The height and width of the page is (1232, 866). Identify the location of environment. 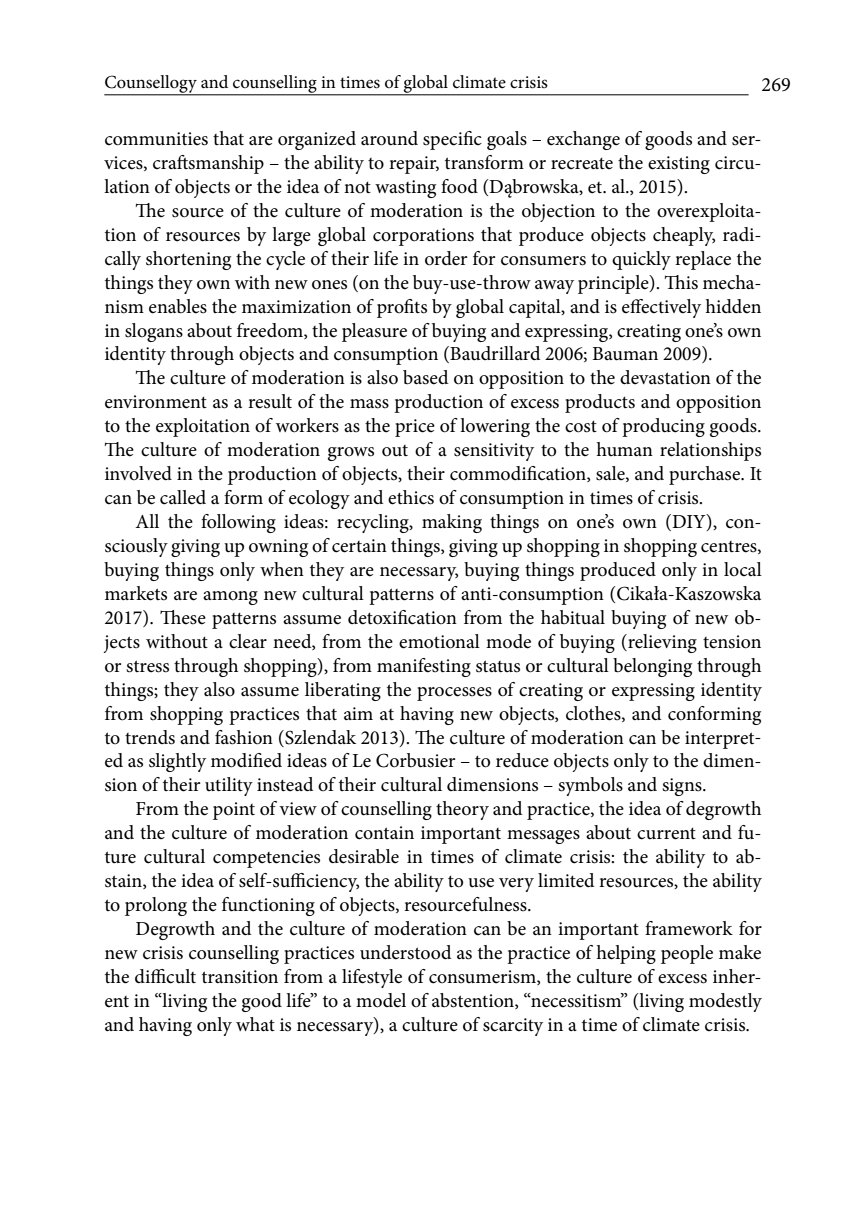
(156, 402).
